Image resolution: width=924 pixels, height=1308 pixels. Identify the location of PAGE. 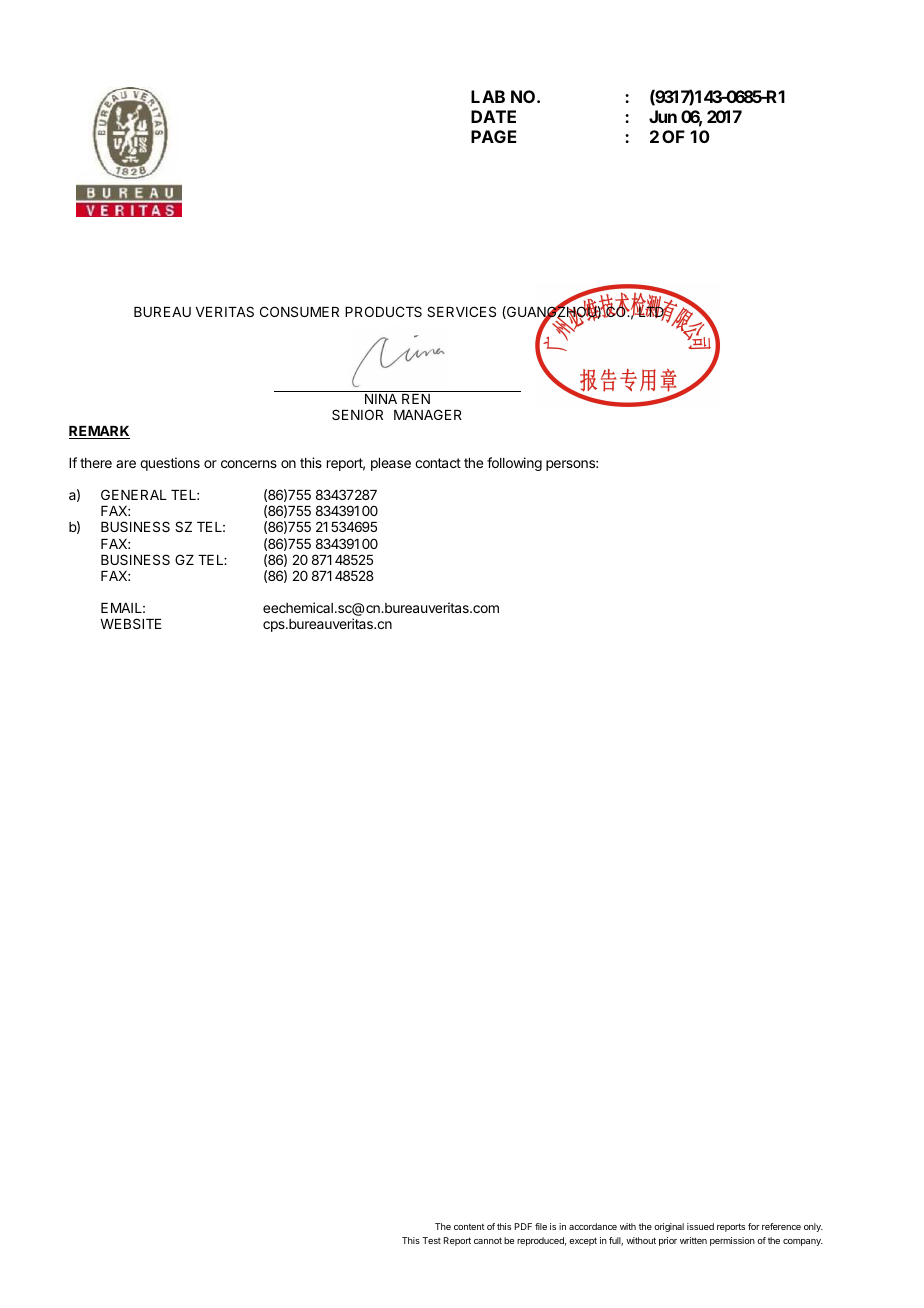
(494, 136).
